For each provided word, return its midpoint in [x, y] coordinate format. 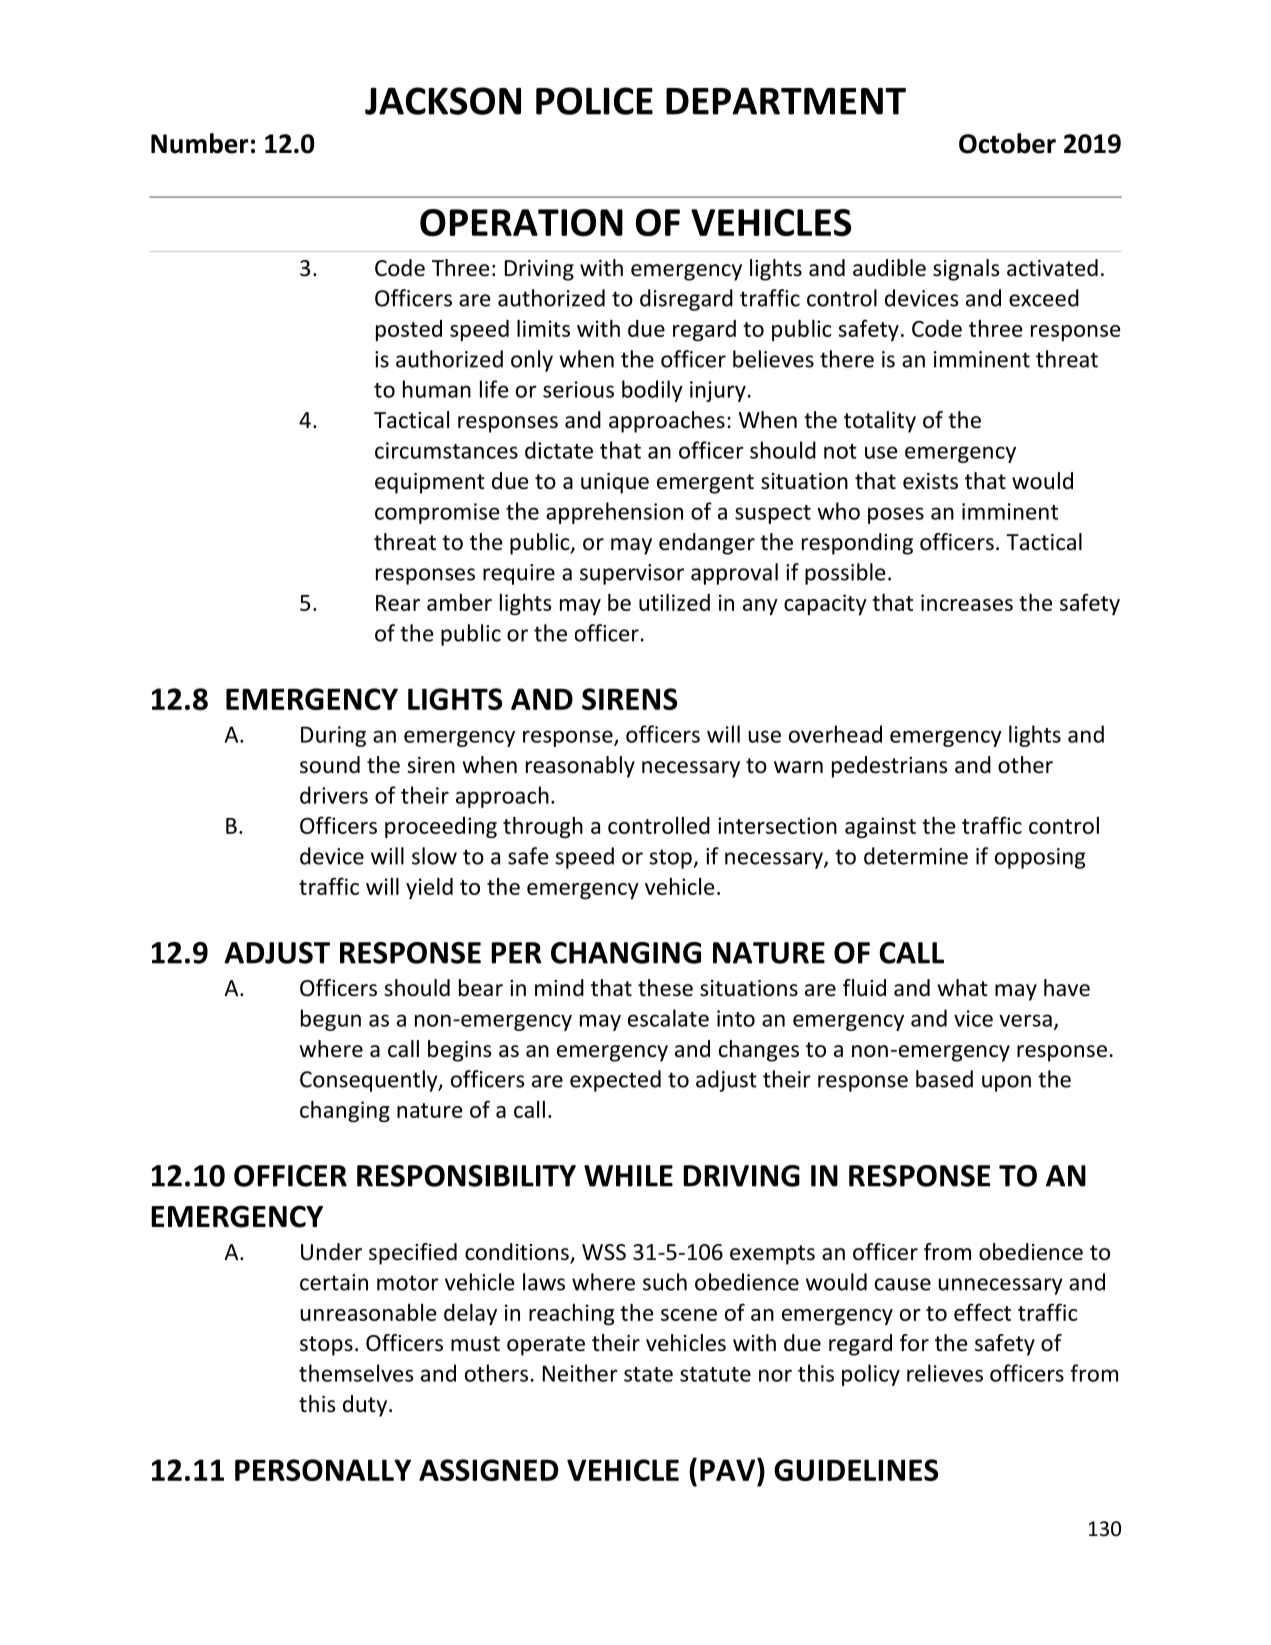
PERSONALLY [323, 1470]
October [1007, 143]
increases [967, 602]
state [648, 1374]
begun [331, 1020]
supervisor [632, 574]
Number [200, 143]
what [963, 987]
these [665, 988]
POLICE [594, 101]
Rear [398, 603]
